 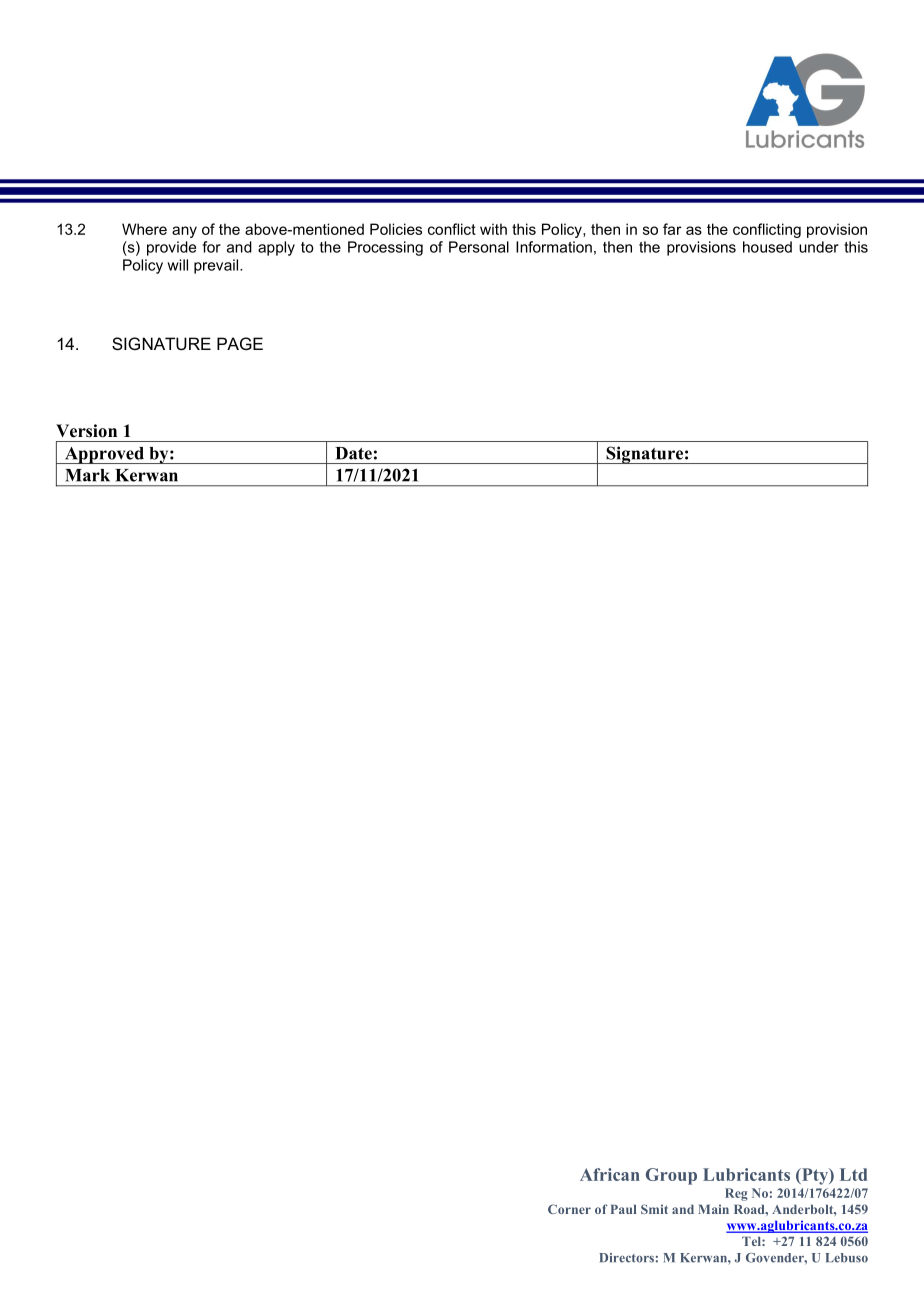 I want to click on under, so click(x=819, y=247).
